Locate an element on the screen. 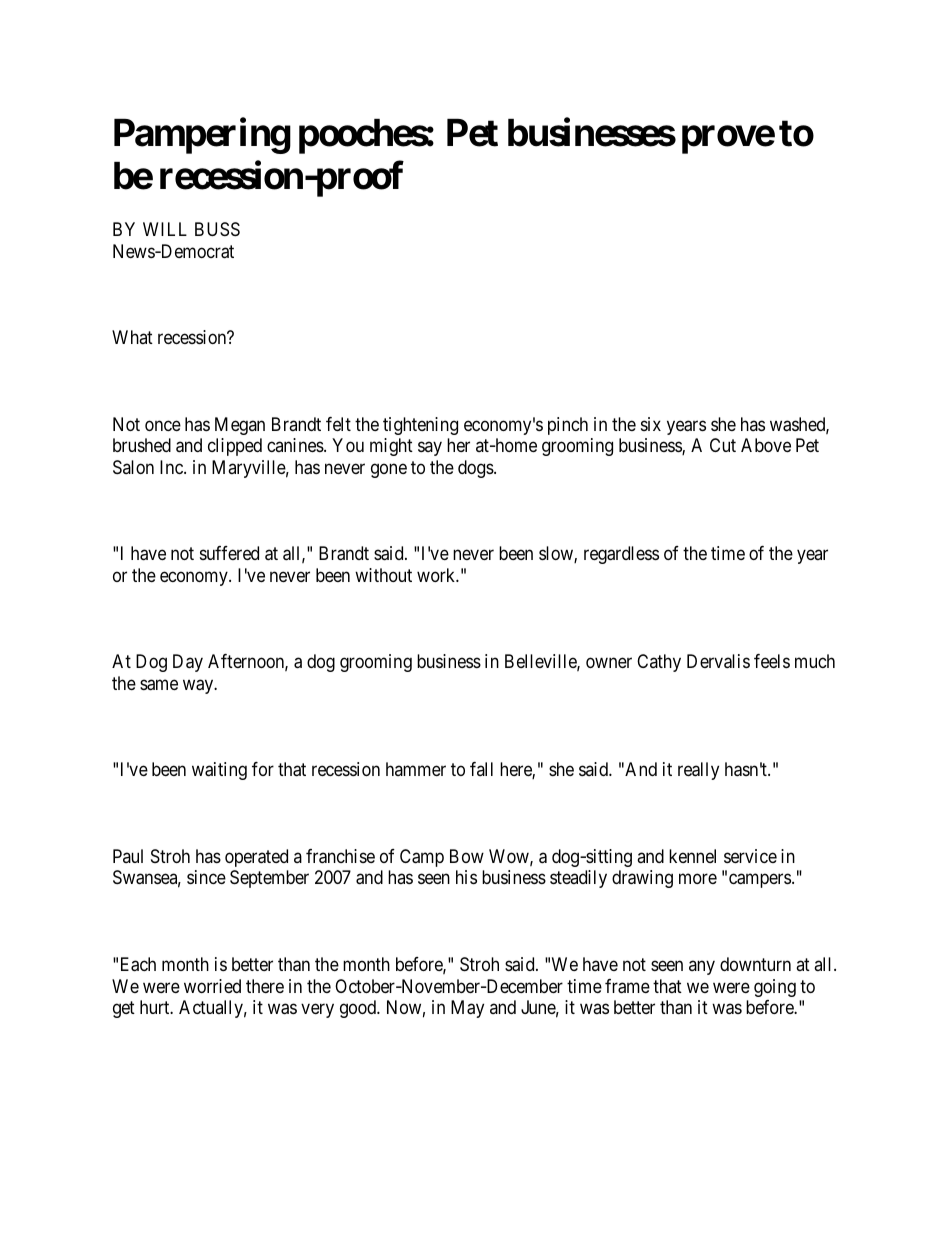  without is located at coordinates (383, 575).
